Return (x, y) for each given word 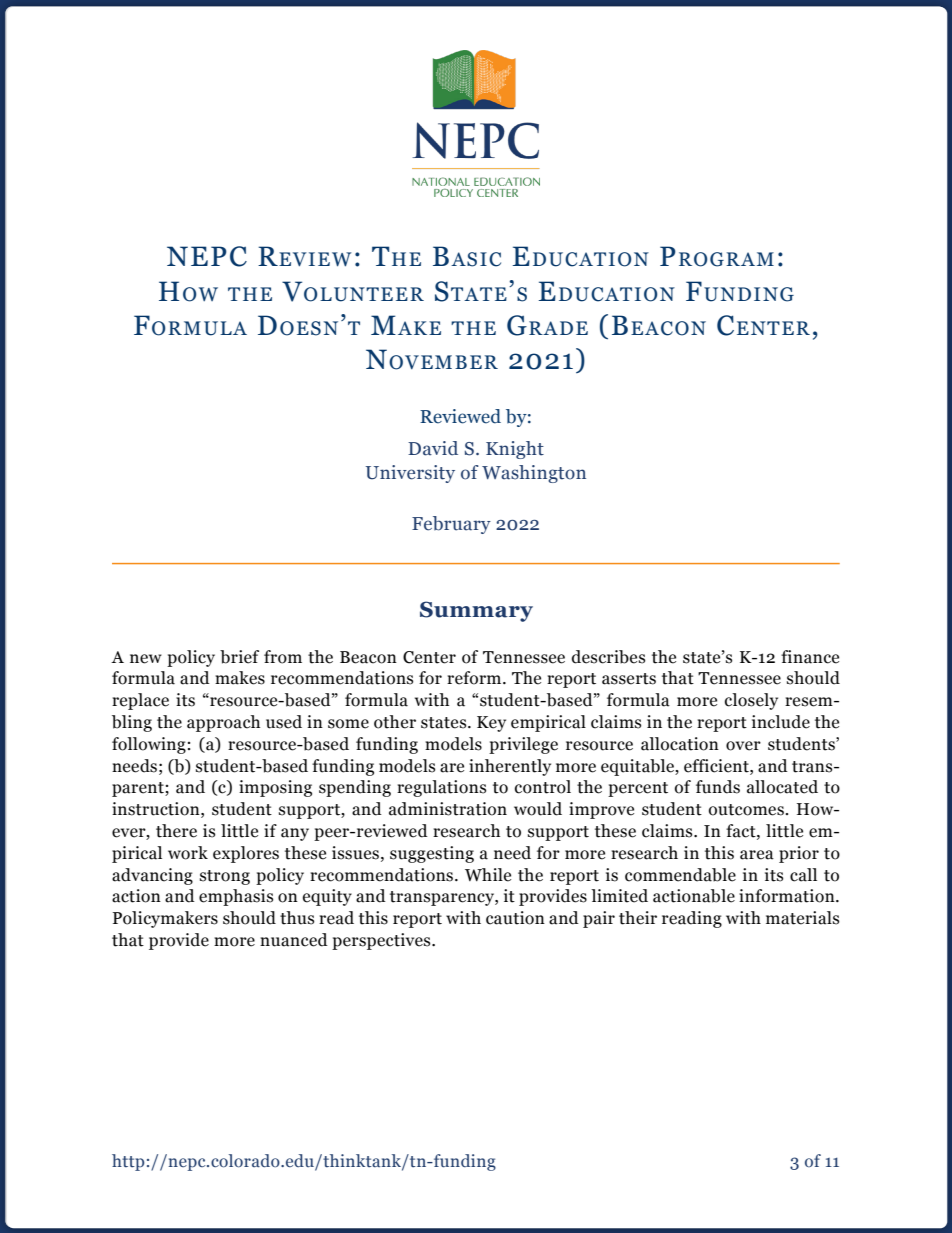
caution (515, 918)
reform (475, 678)
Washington (534, 474)
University (410, 474)
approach (223, 723)
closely (751, 701)
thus (297, 918)
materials (802, 918)
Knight (515, 450)
